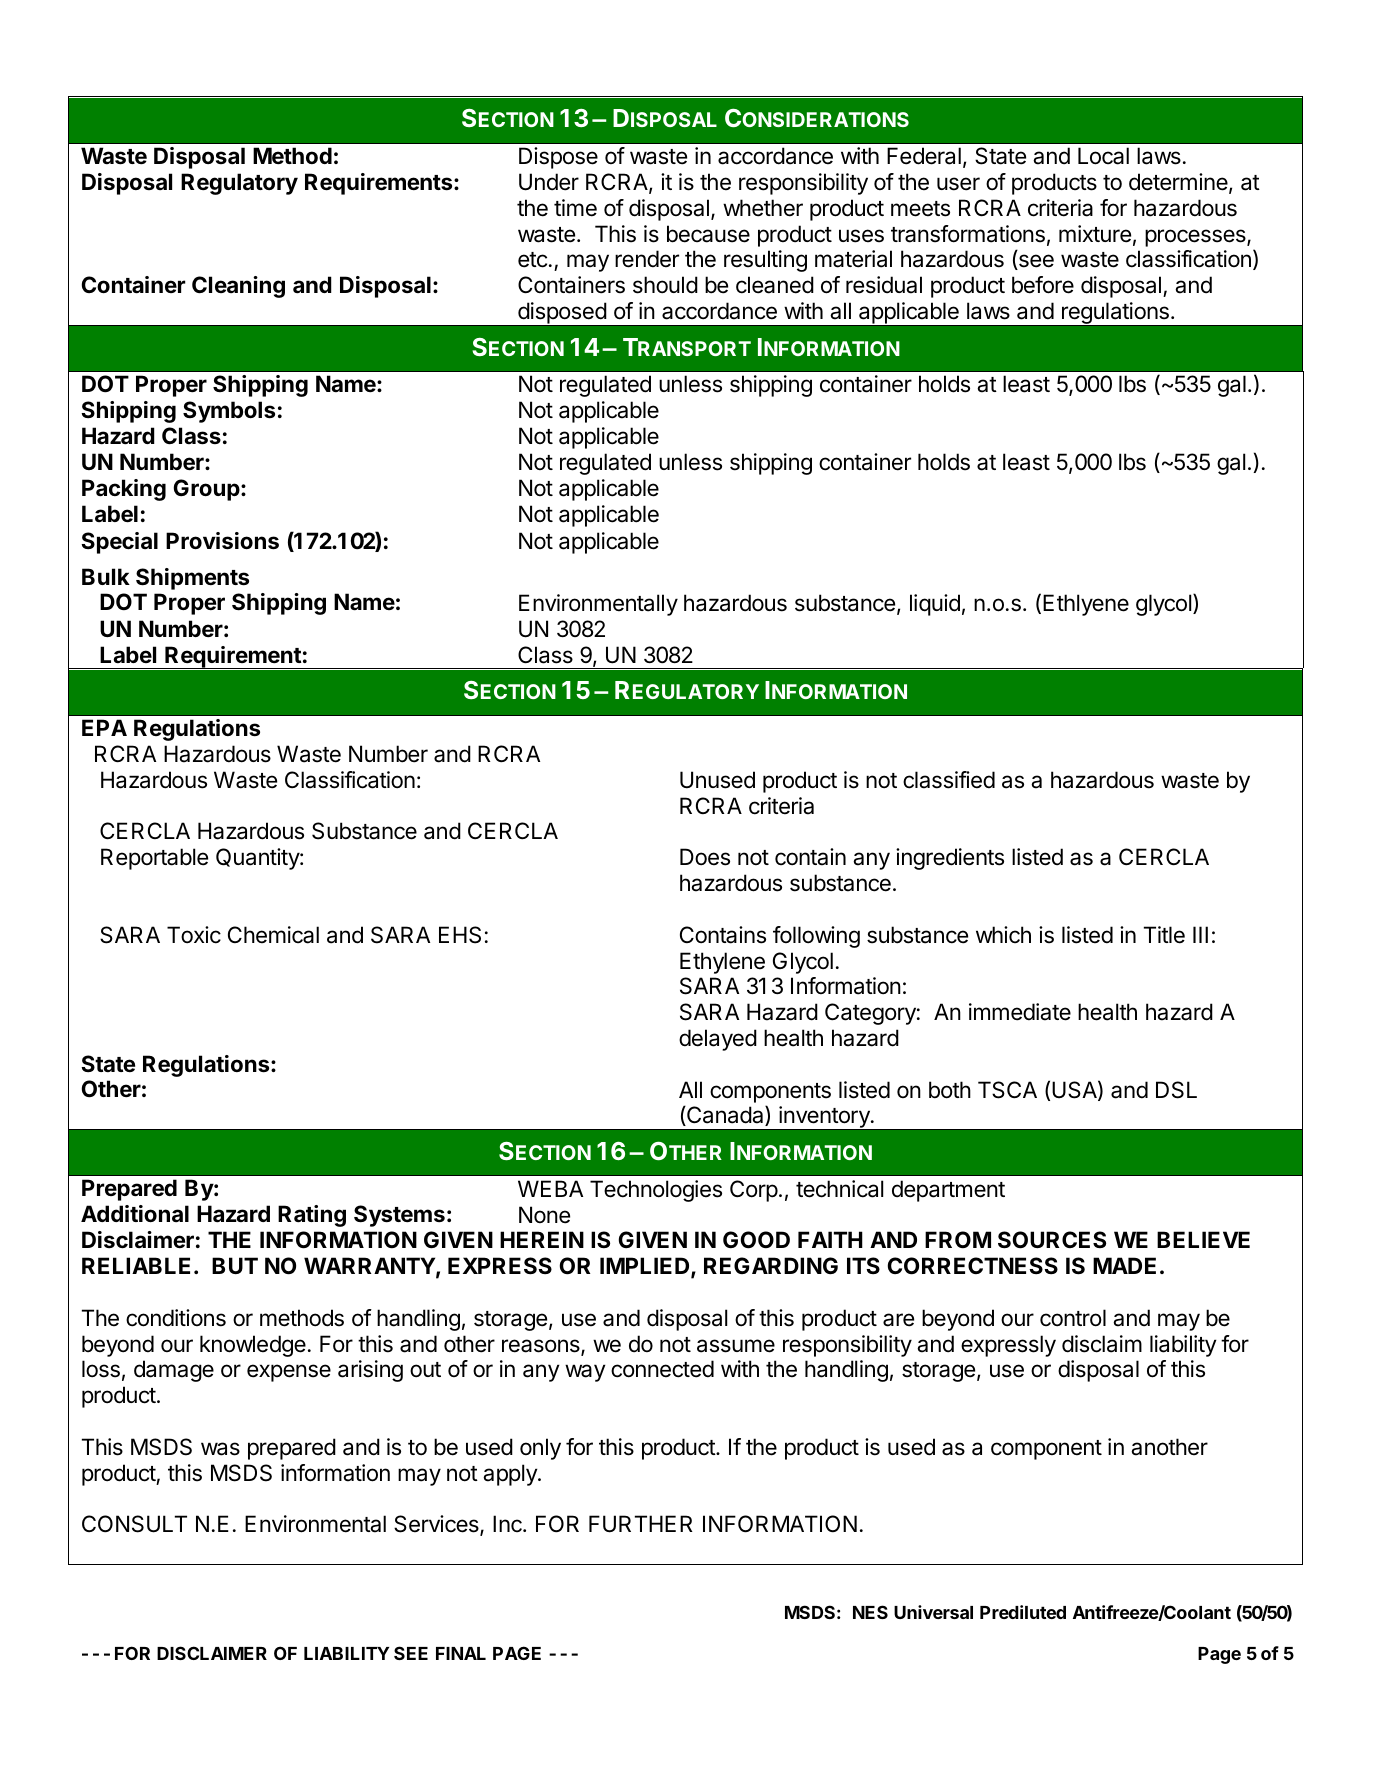 The height and width of the screenshot is (1777, 1373). What do you see at coordinates (208, 490) in the screenshot?
I see `Group` at bounding box center [208, 490].
